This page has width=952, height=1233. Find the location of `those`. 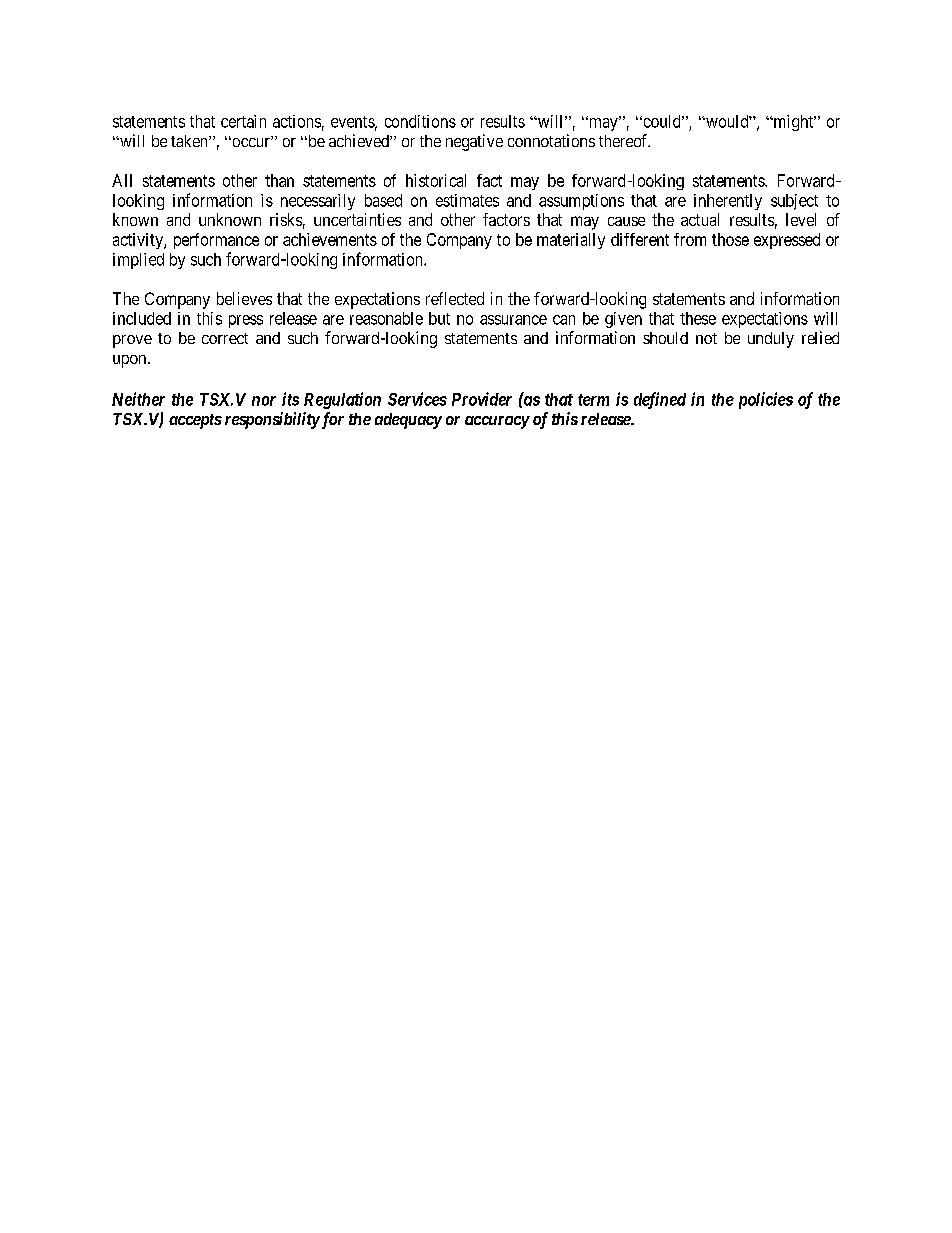

those is located at coordinates (730, 239).
